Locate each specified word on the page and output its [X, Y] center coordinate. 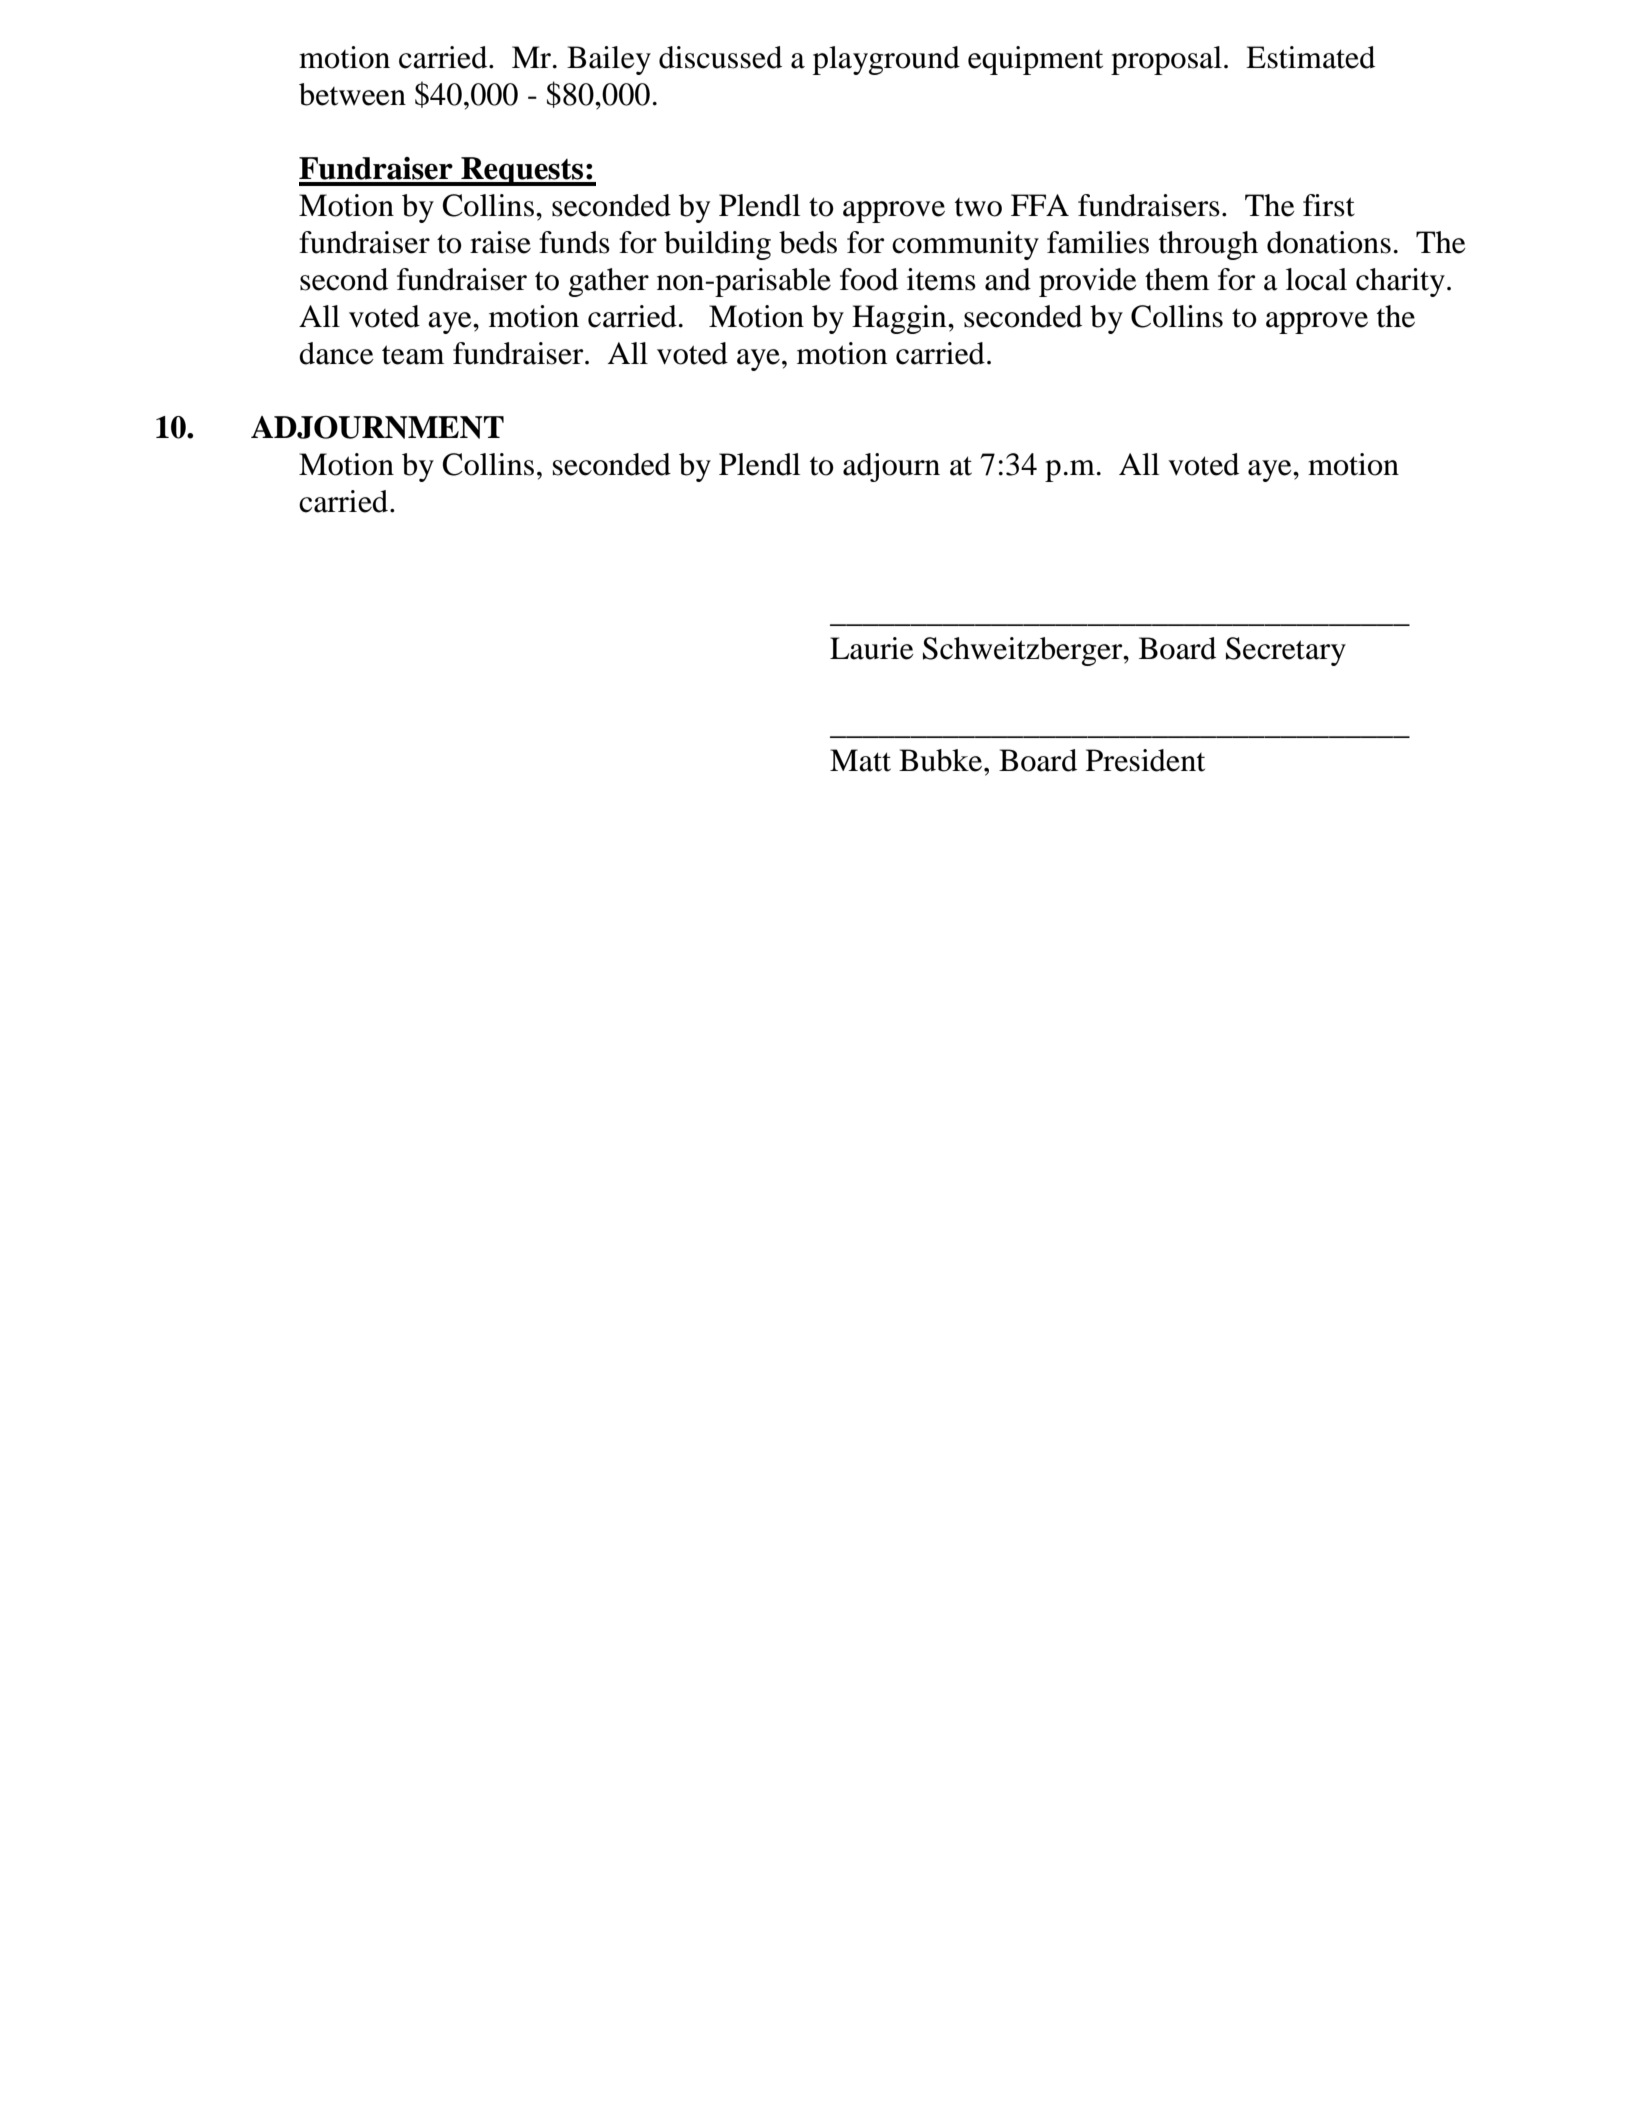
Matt [860, 760]
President [1145, 760]
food [869, 279]
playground [886, 60]
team [413, 355]
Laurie [872, 648]
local [1316, 279]
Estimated [1310, 57]
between [352, 94]
